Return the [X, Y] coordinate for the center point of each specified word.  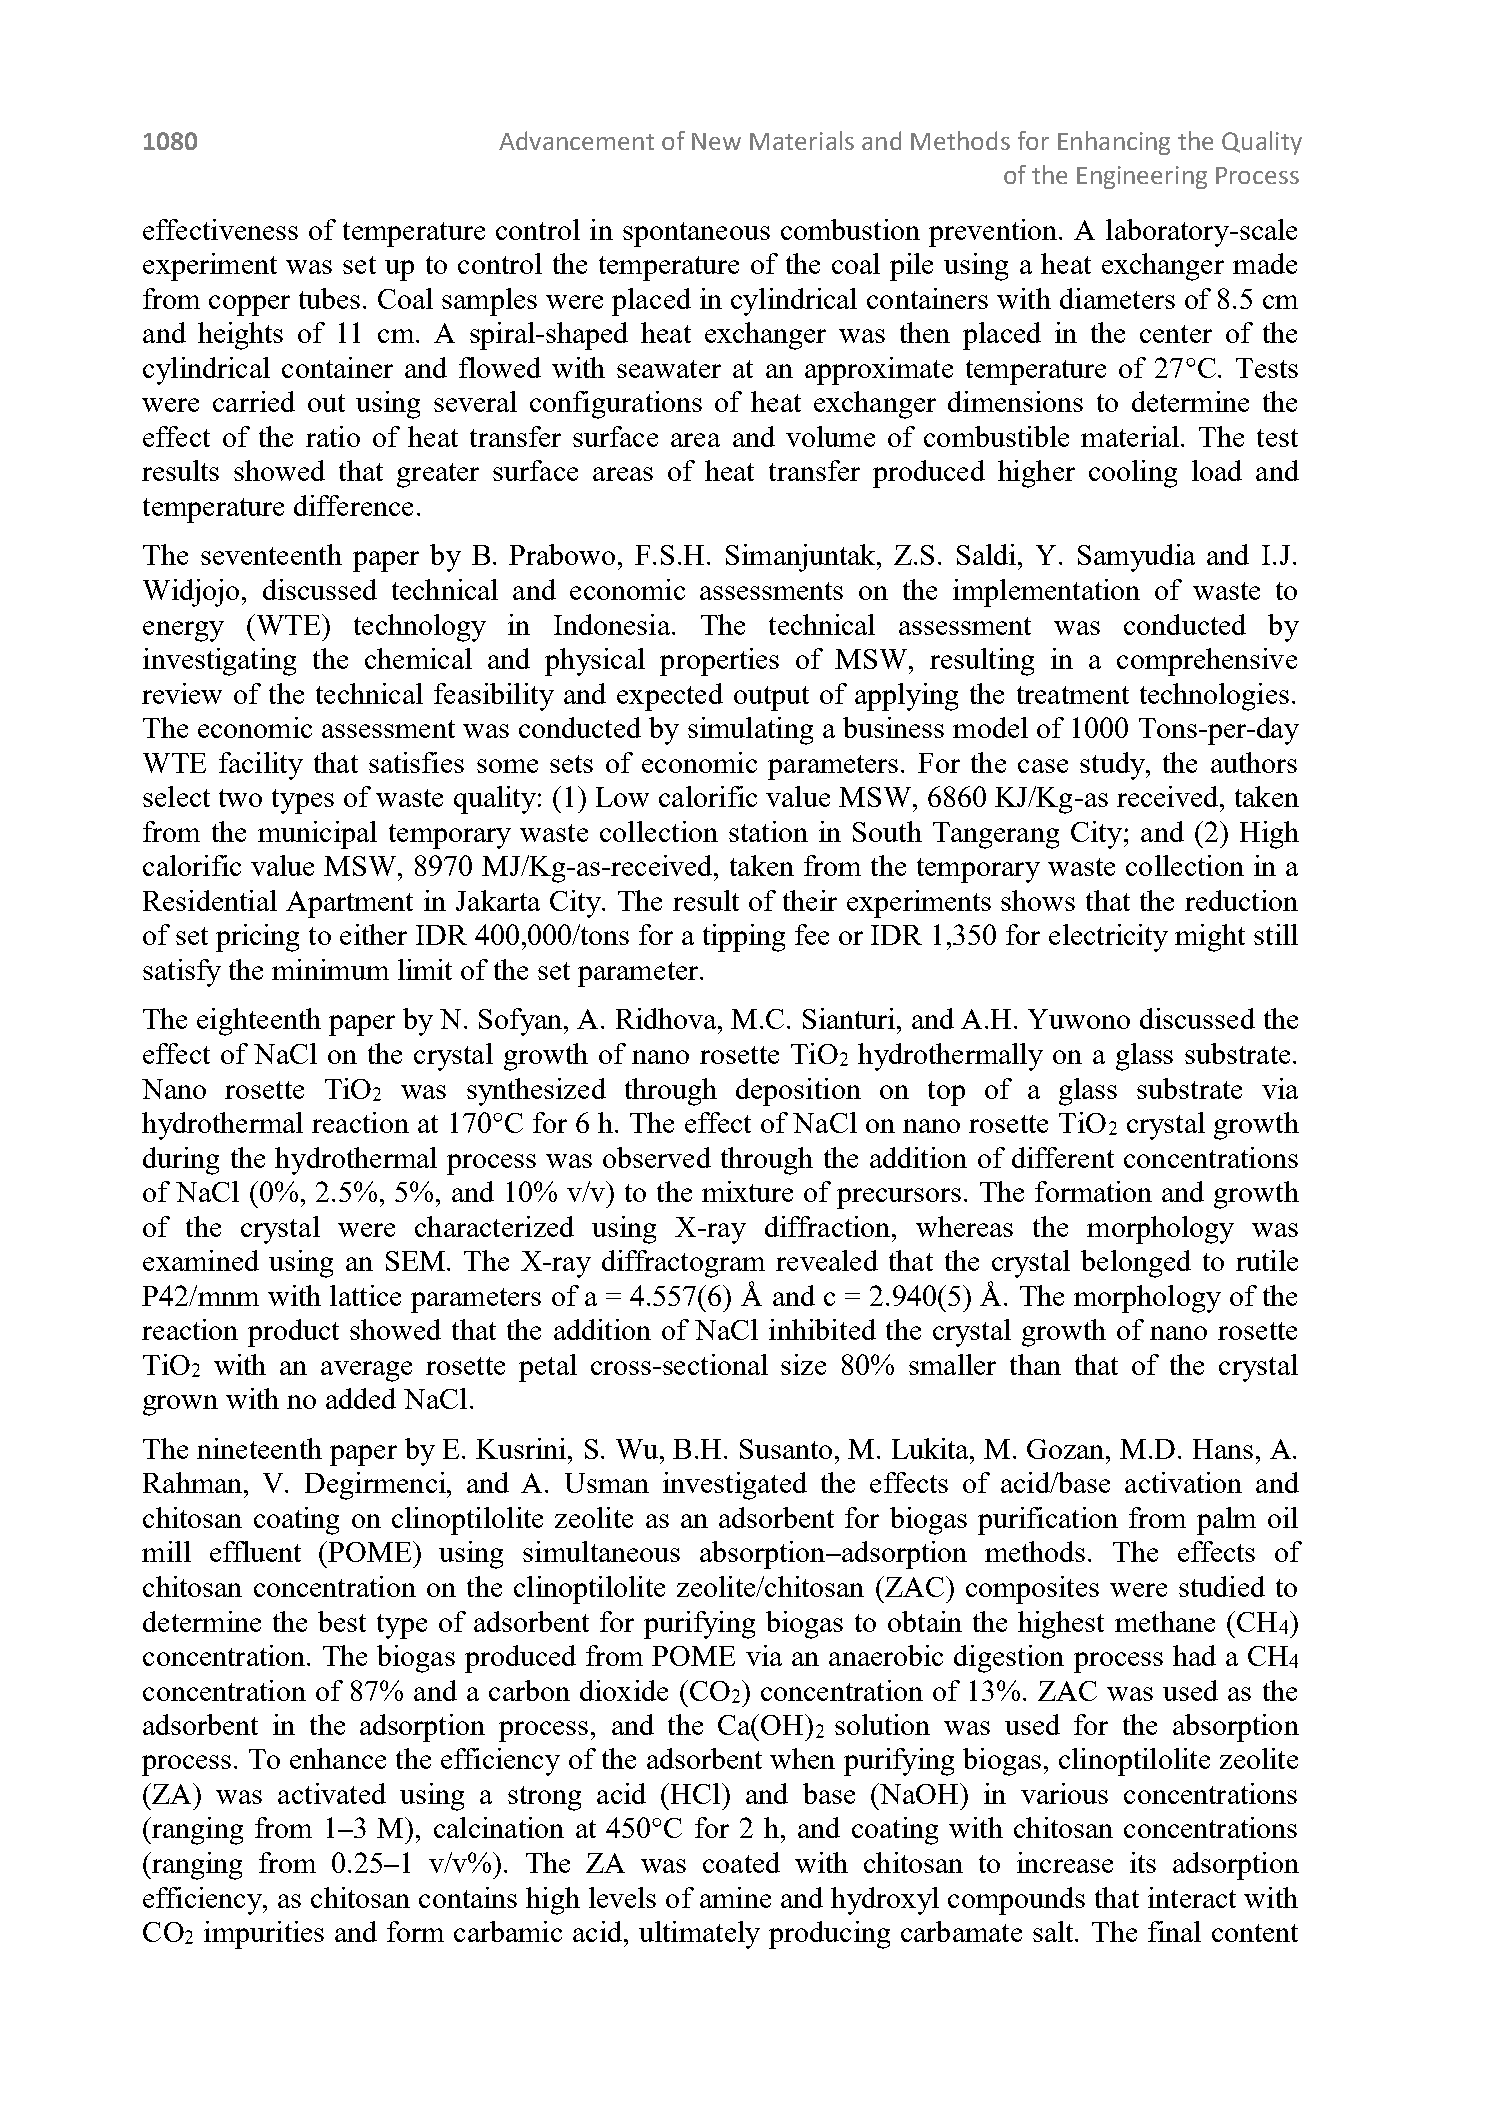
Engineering [1142, 177]
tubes [329, 298]
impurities [264, 1935]
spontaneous [696, 234]
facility [261, 766]
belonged [1136, 1264]
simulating [750, 731]
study [1113, 766]
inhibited [822, 1329]
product [293, 1333]
